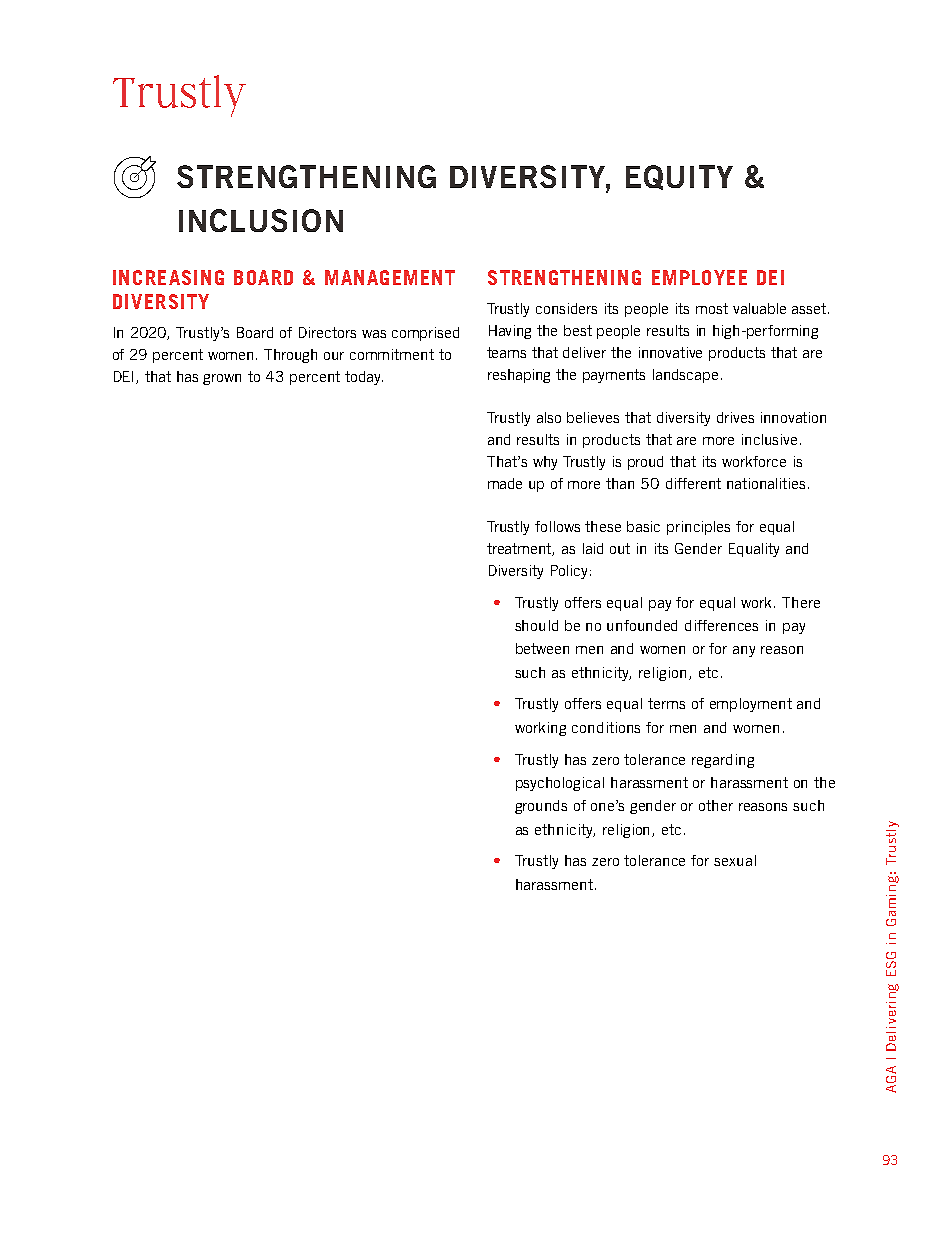  What do you see at coordinates (541, 807) in the image?
I see `grounds` at bounding box center [541, 807].
